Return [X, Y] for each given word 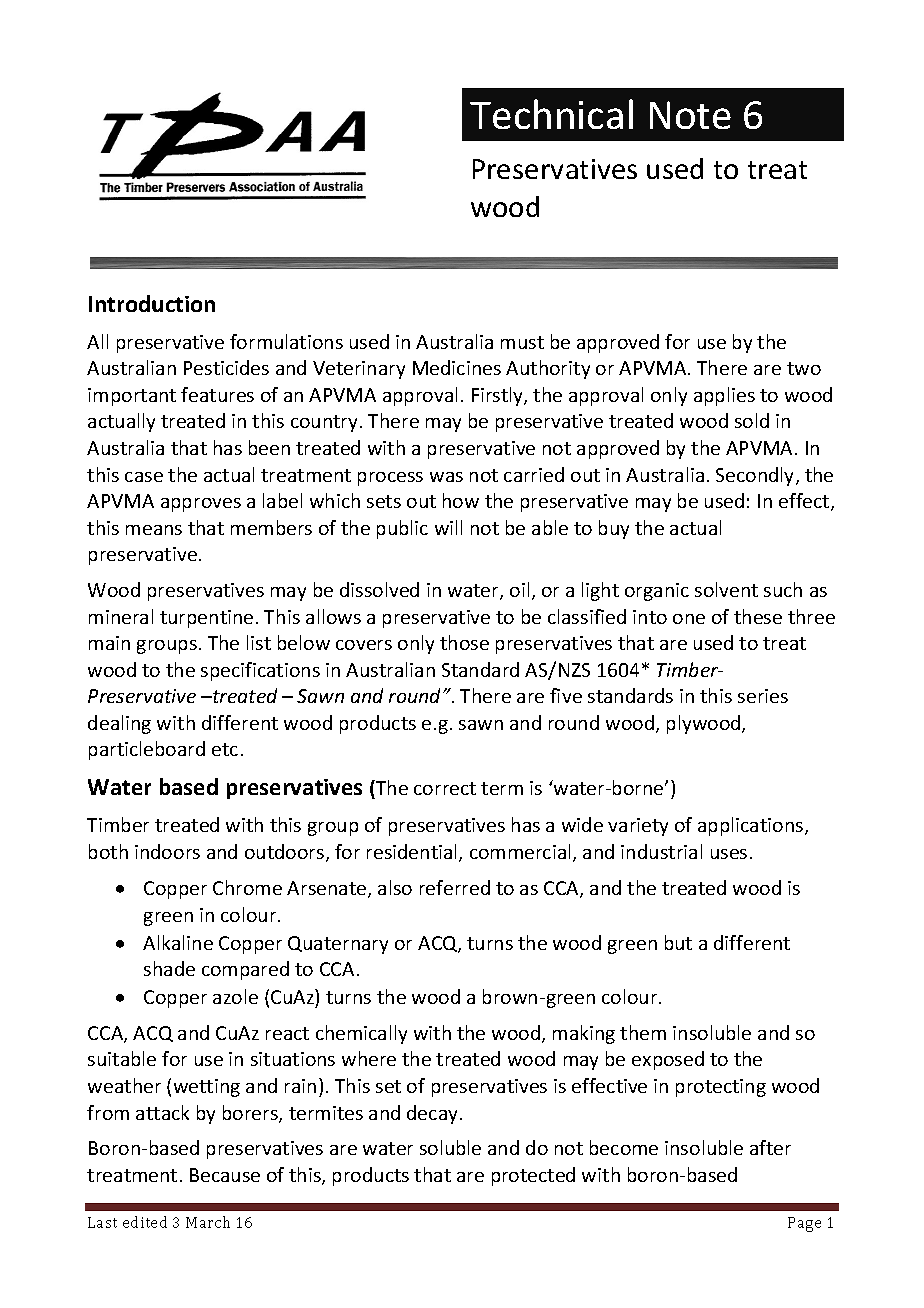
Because [225, 1175]
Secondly [756, 476]
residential [413, 853]
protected [533, 1176]
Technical [551, 114]
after [770, 1147]
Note [690, 115]
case [144, 477]
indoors [167, 851]
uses [729, 854]
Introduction [152, 303]
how [461, 500]
